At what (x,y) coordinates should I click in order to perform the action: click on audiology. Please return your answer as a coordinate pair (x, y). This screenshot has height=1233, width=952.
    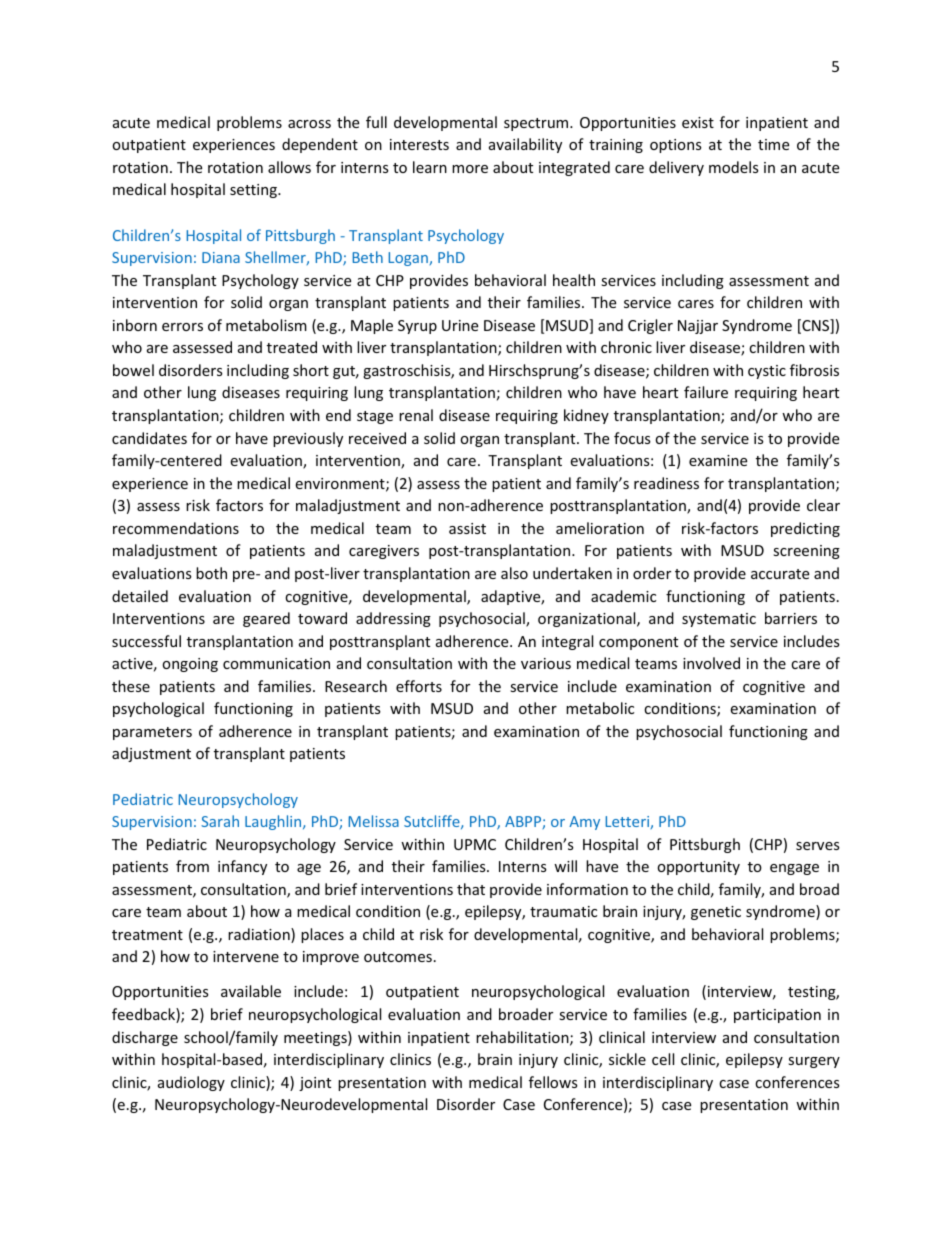
    Looking at the image, I should click on (191, 1083).
